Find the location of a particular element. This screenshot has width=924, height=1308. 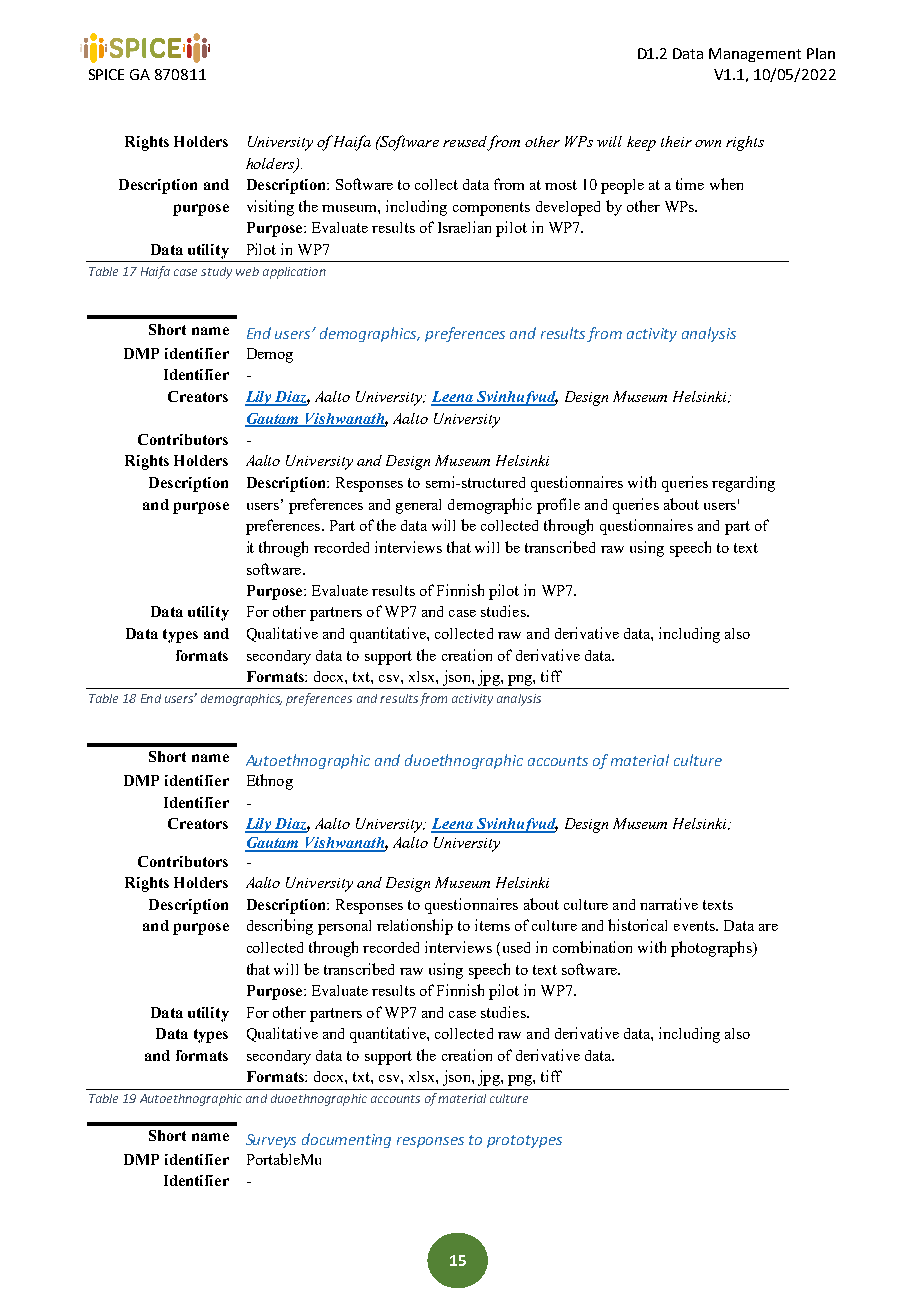

most is located at coordinates (561, 185).
